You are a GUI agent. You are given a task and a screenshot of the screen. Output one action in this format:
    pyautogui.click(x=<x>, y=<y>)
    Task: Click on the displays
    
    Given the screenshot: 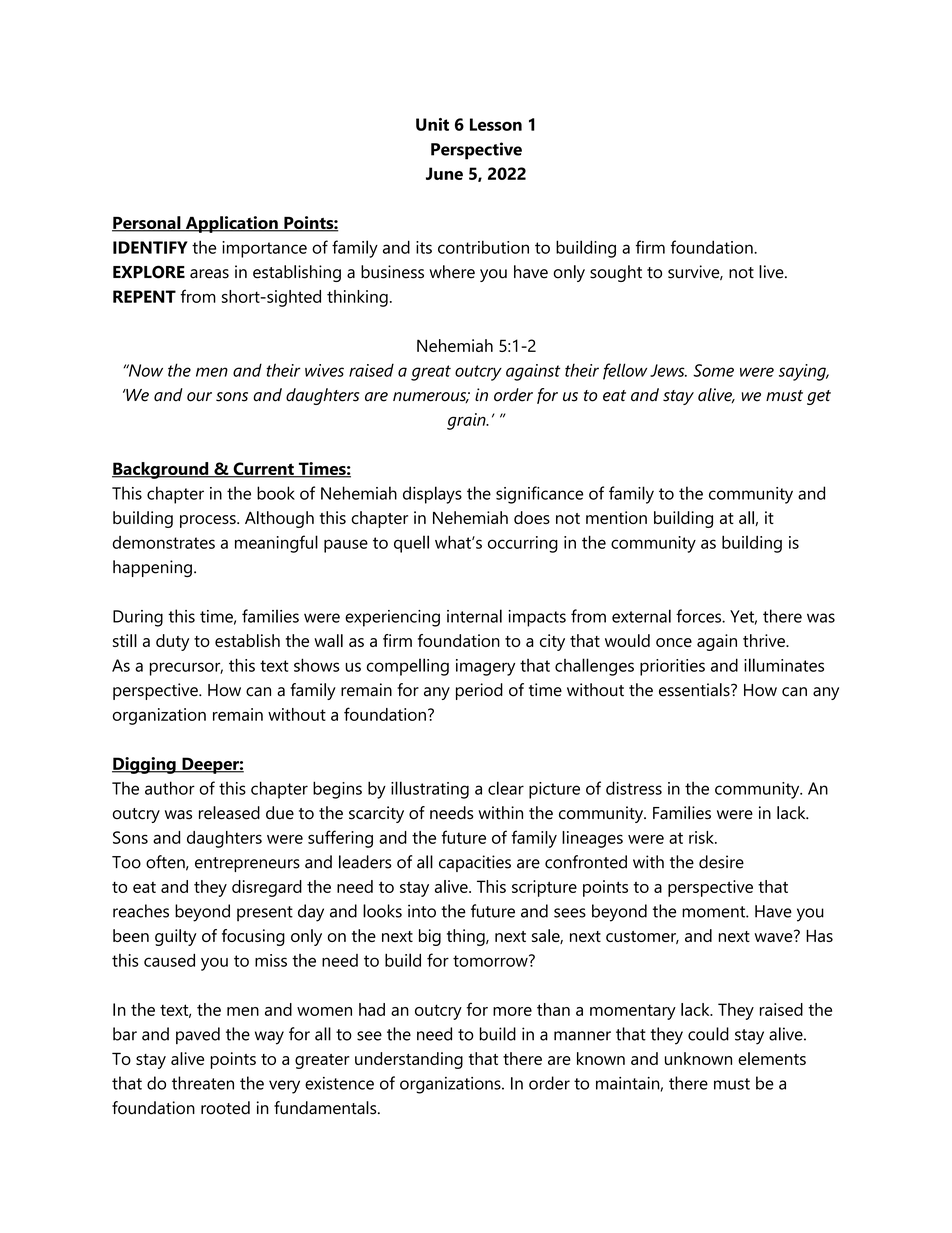 What is the action you would take?
    pyautogui.click(x=432, y=495)
